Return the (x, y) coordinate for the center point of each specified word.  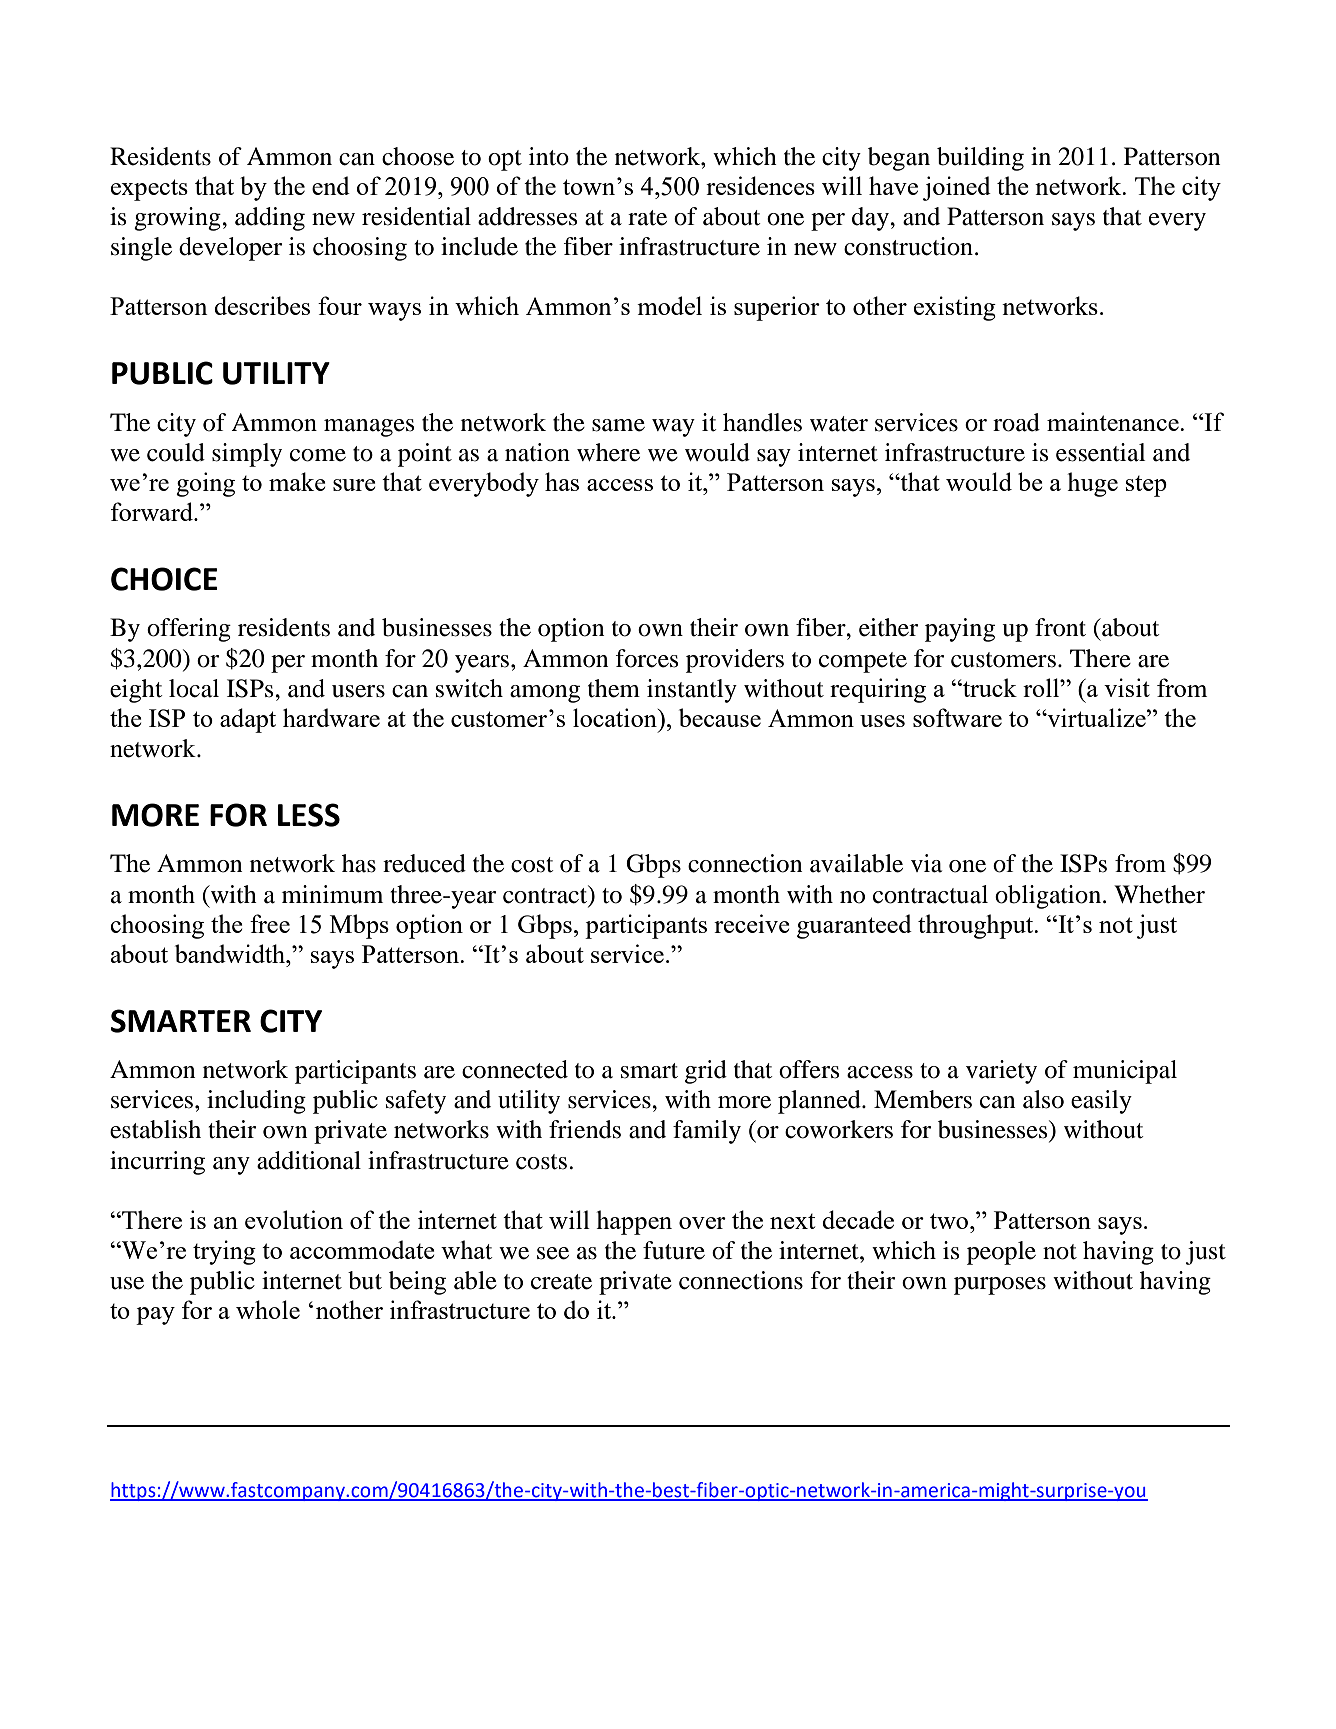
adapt (248, 720)
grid (706, 1072)
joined (957, 188)
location (616, 717)
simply (247, 455)
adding (270, 219)
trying (224, 1252)
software (957, 717)
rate (647, 218)
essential (1101, 452)
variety (1001, 1072)
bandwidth (231, 953)
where (608, 452)
